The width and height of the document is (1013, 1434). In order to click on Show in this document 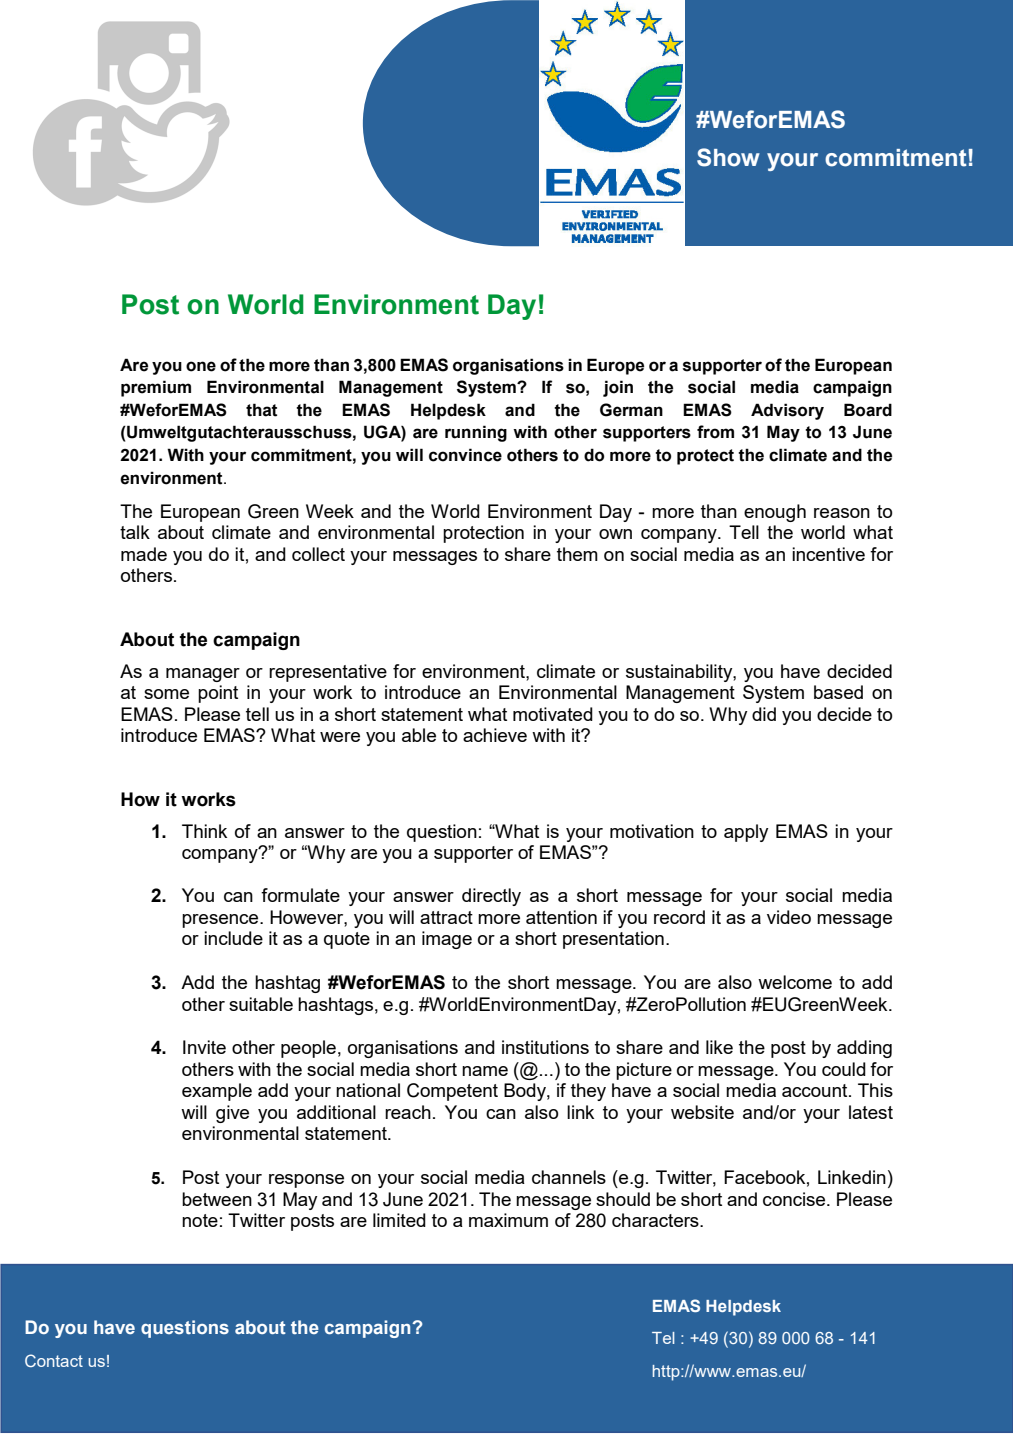, I will do `click(728, 157)`.
